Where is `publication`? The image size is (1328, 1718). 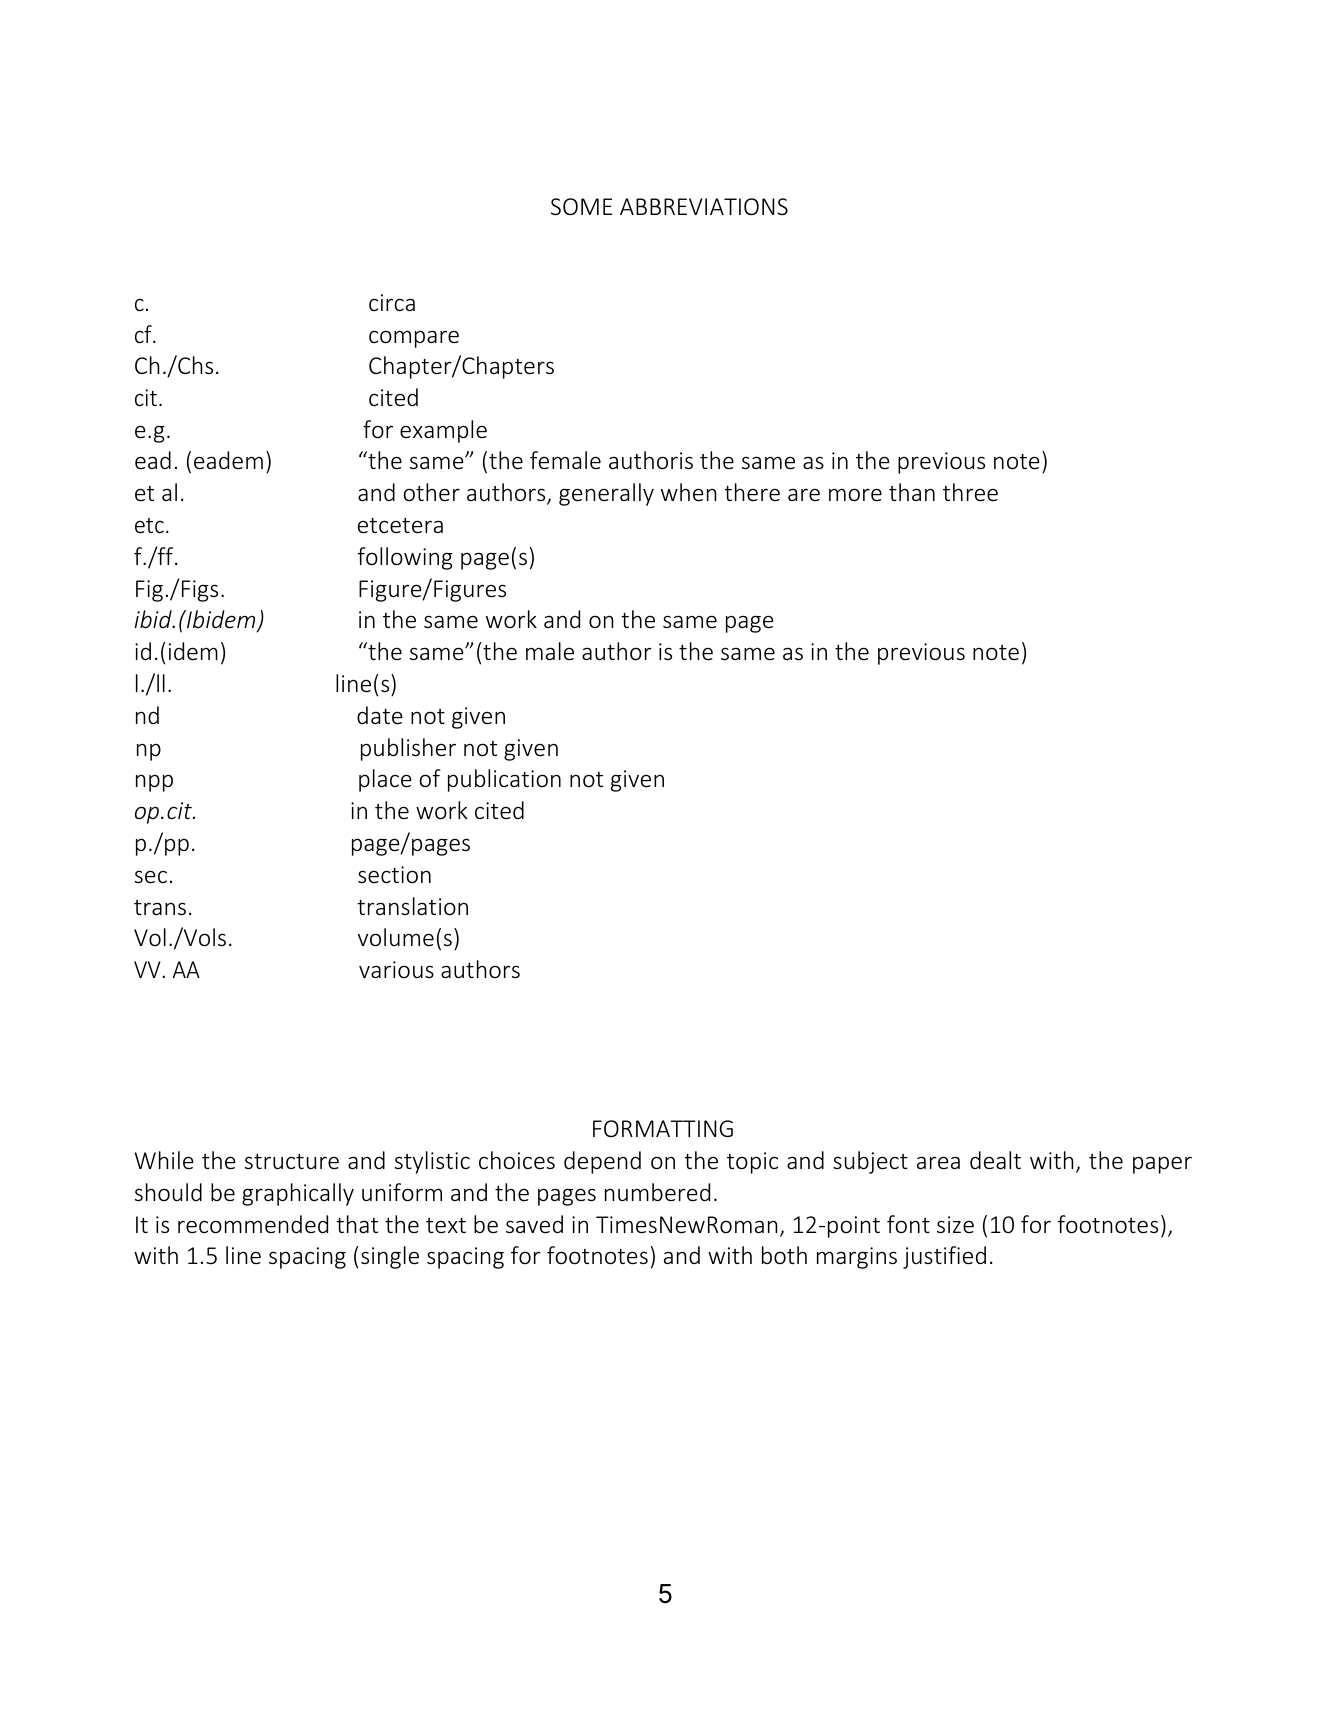 publication is located at coordinates (504, 780).
